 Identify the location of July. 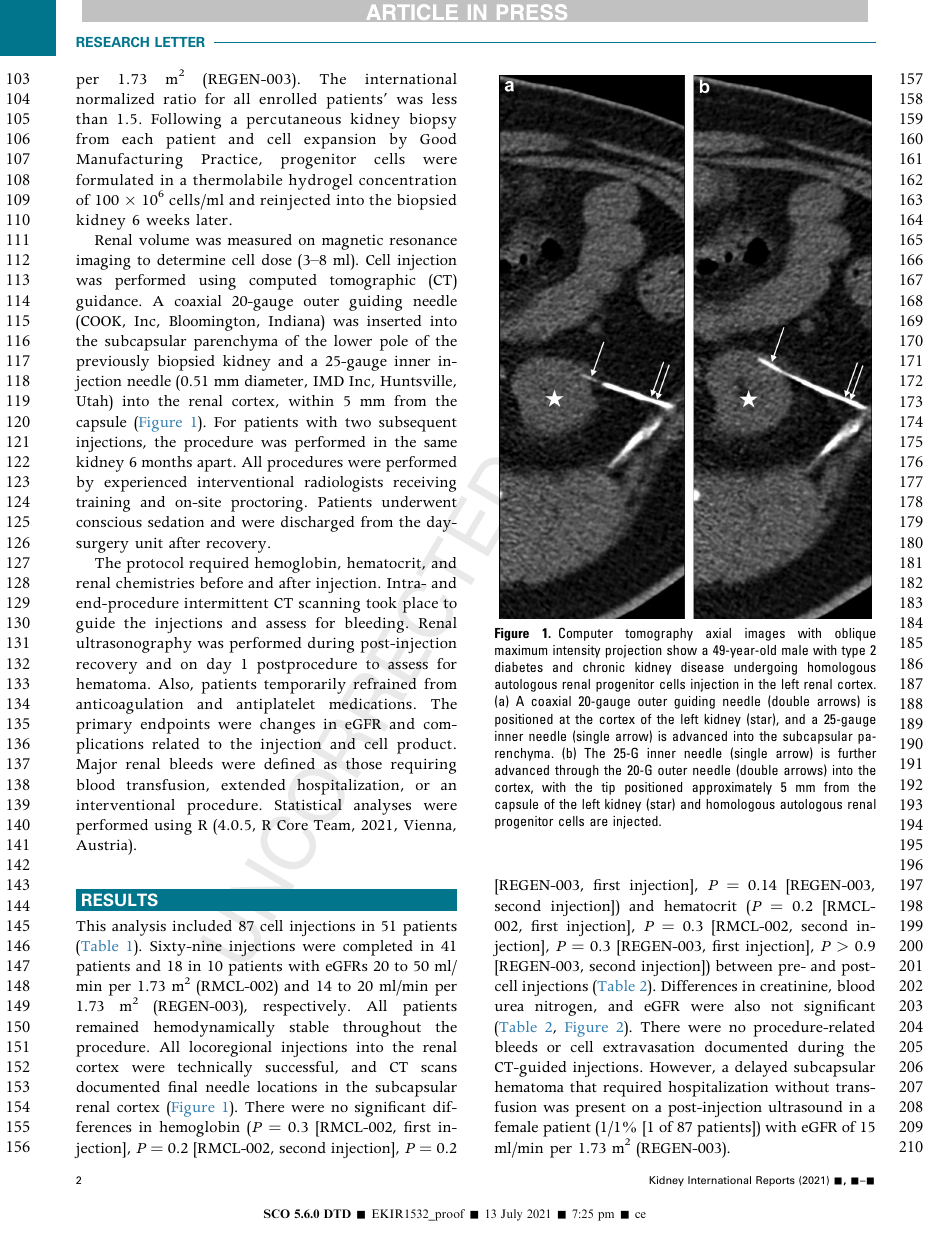
(511, 1215).
